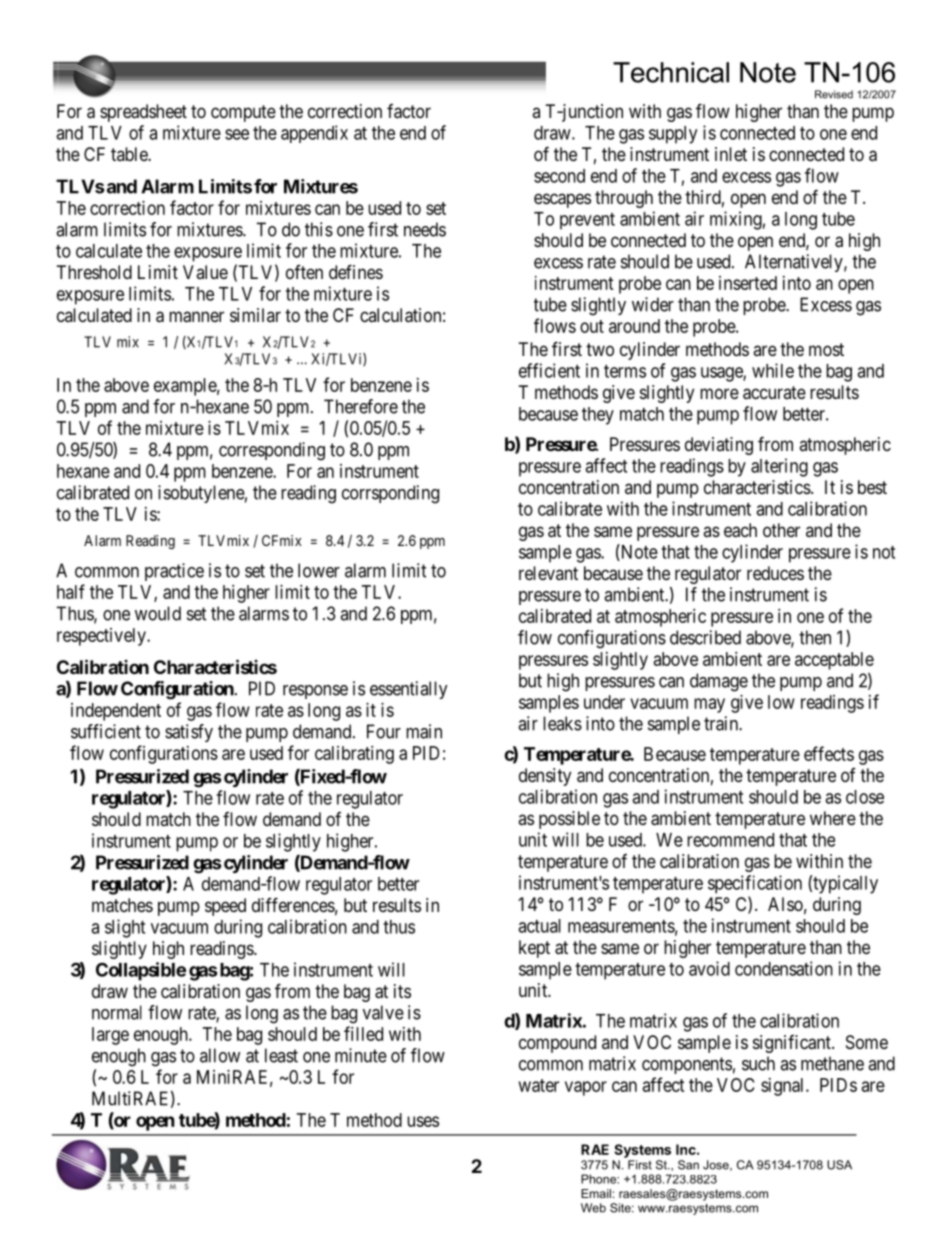 The height and width of the screenshot is (1233, 952). Describe the element at coordinates (779, 467) in the screenshot. I see `altering` at that location.
